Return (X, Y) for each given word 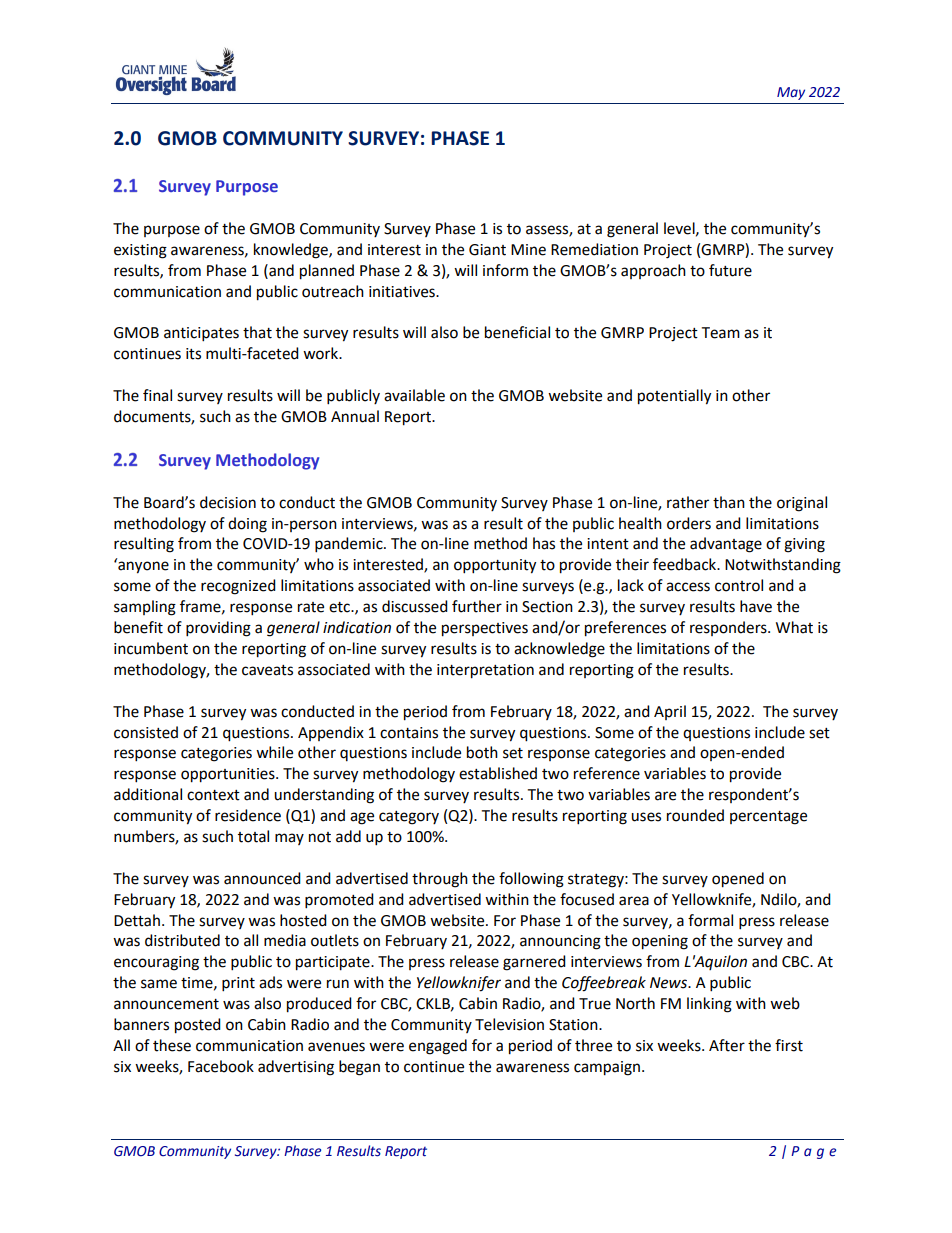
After (727, 1045)
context (213, 795)
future (730, 270)
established (498, 773)
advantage (726, 545)
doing (247, 525)
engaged (438, 1047)
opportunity (495, 566)
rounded (695, 815)
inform (505, 270)
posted (198, 1026)
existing (140, 251)
